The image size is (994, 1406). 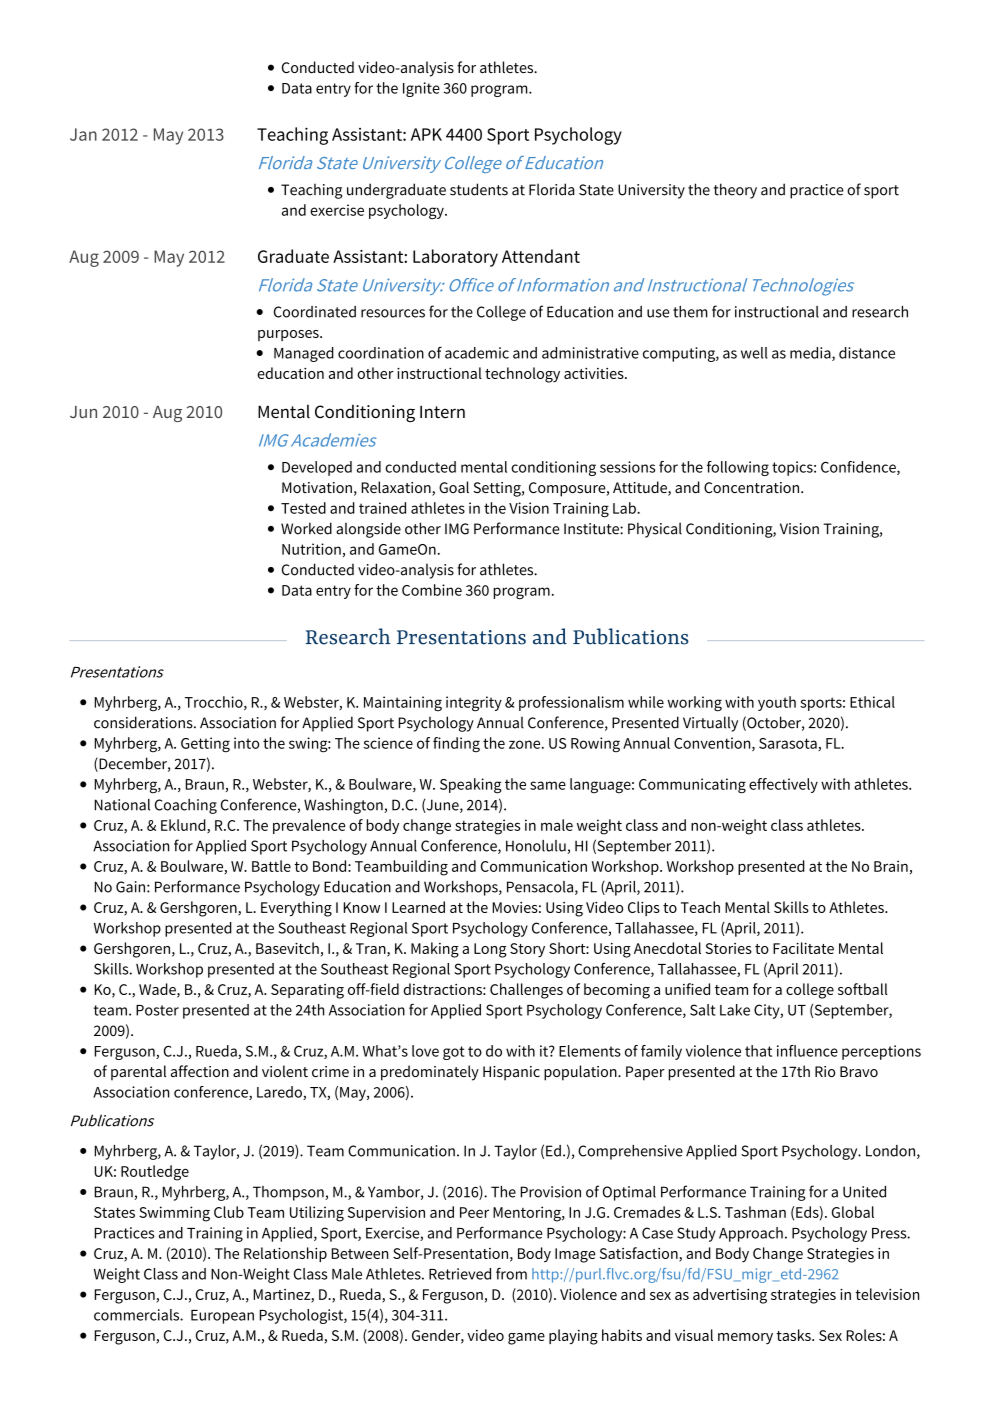 What do you see at coordinates (474, 704) in the screenshot?
I see `integrity` at bounding box center [474, 704].
